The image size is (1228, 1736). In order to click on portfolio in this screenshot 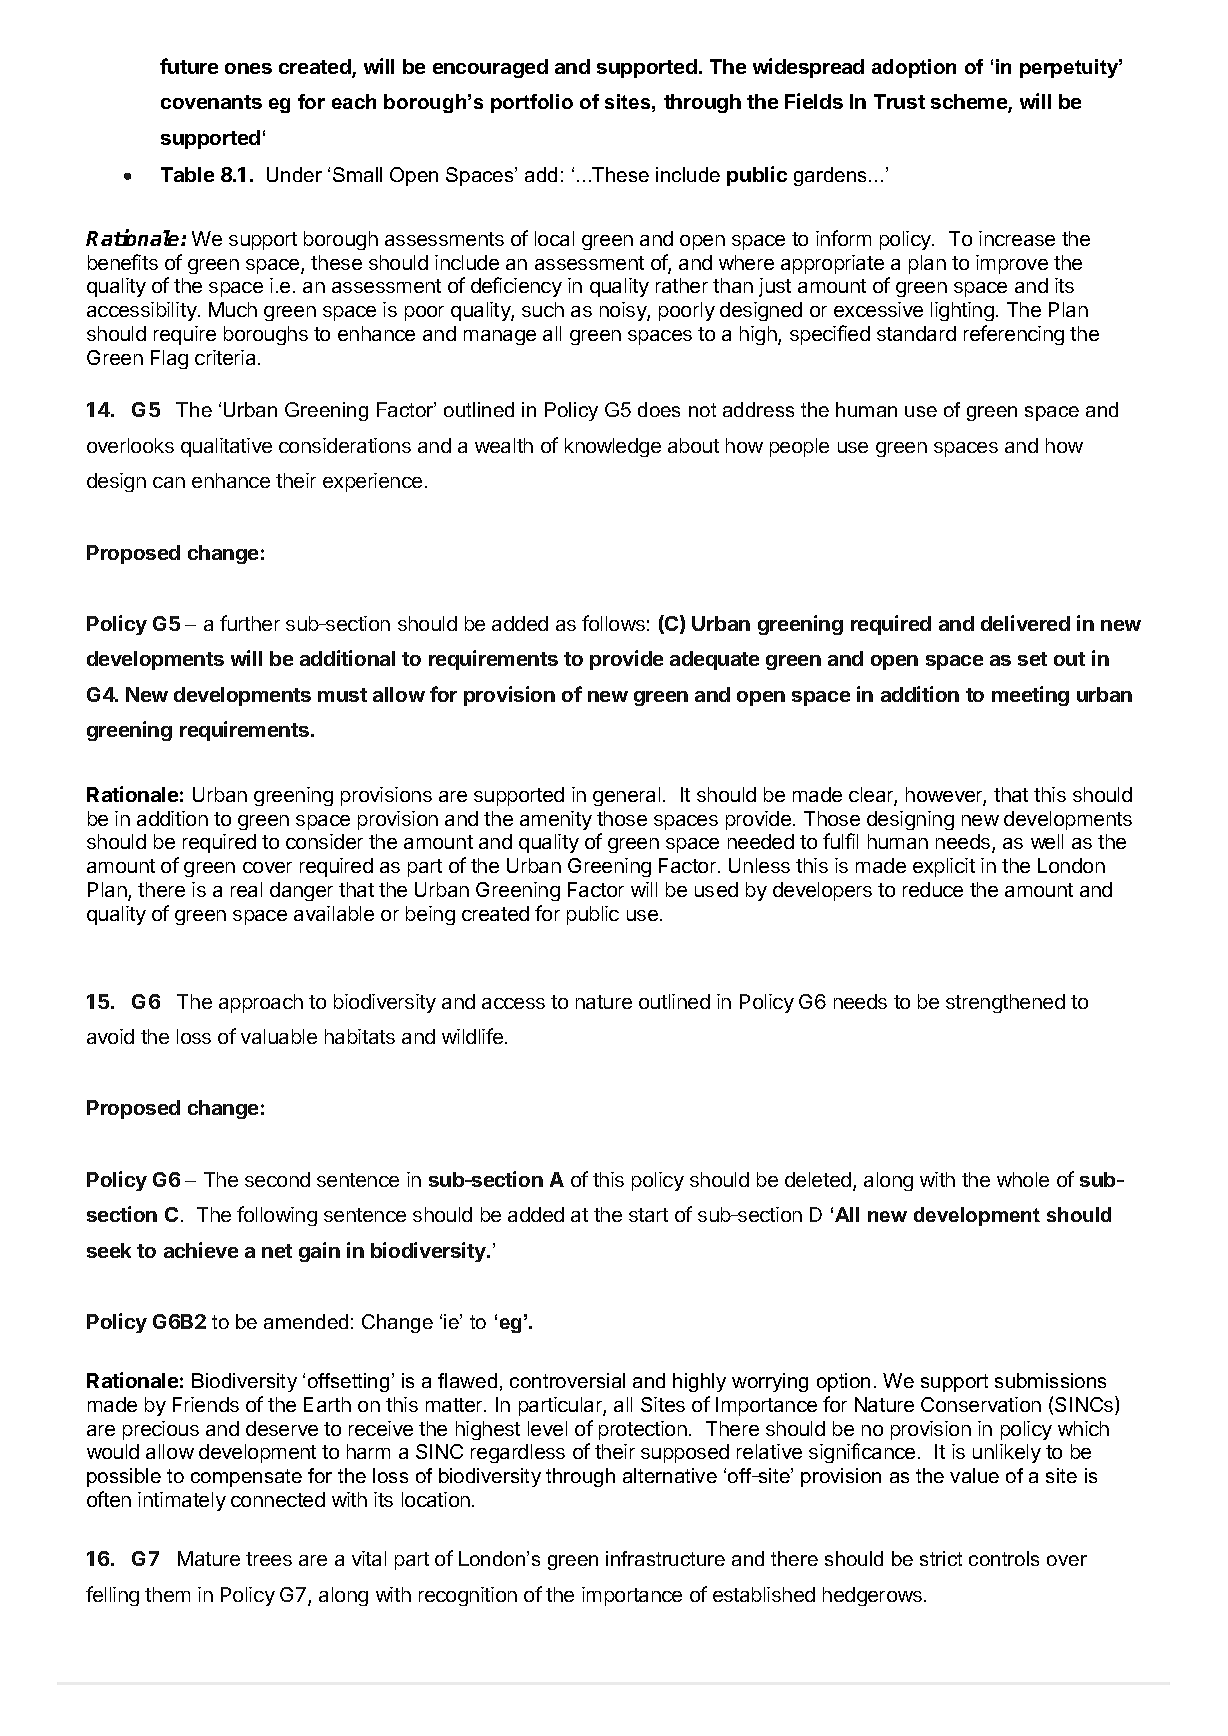, I will do `click(532, 103)`.
